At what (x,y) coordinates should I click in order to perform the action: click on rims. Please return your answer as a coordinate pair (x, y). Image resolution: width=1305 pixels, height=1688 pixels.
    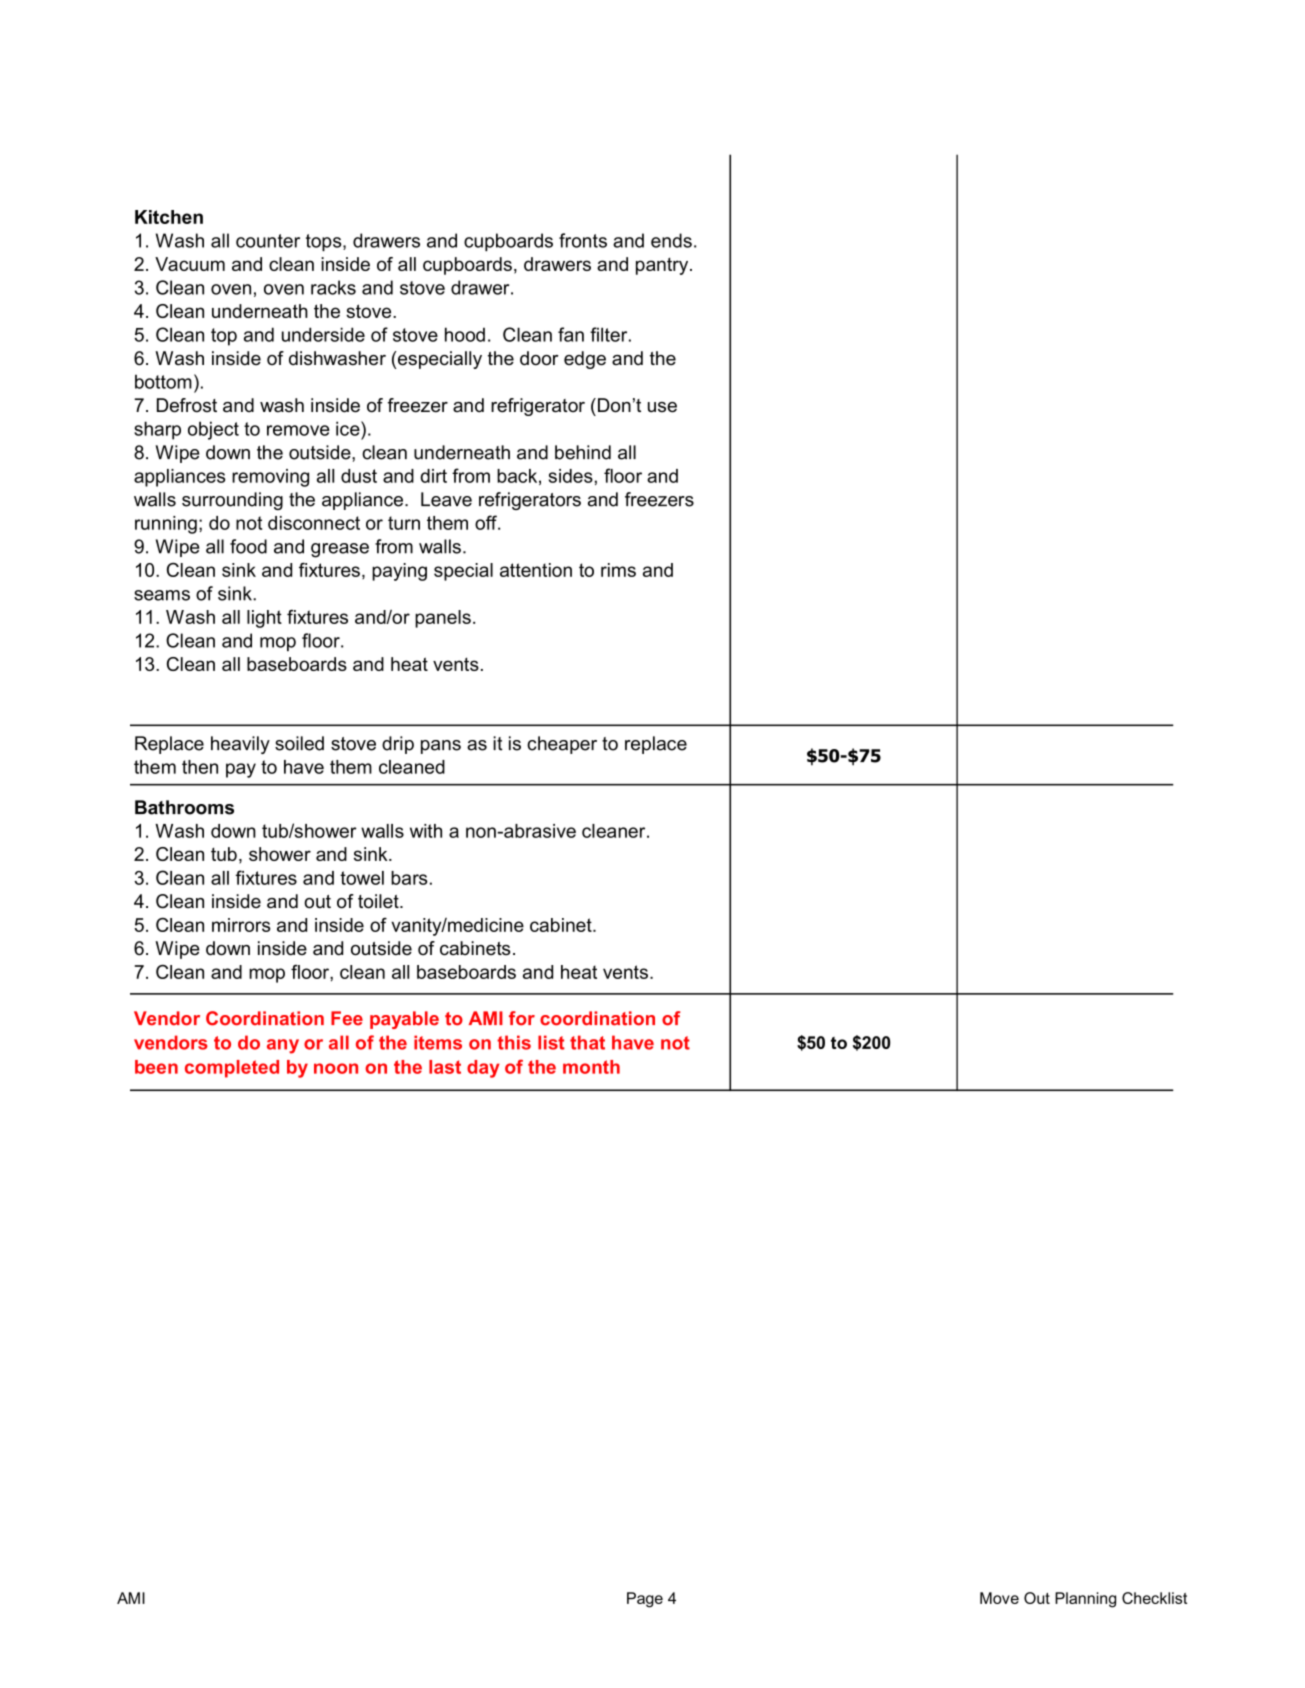
    Looking at the image, I should click on (618, 570).
